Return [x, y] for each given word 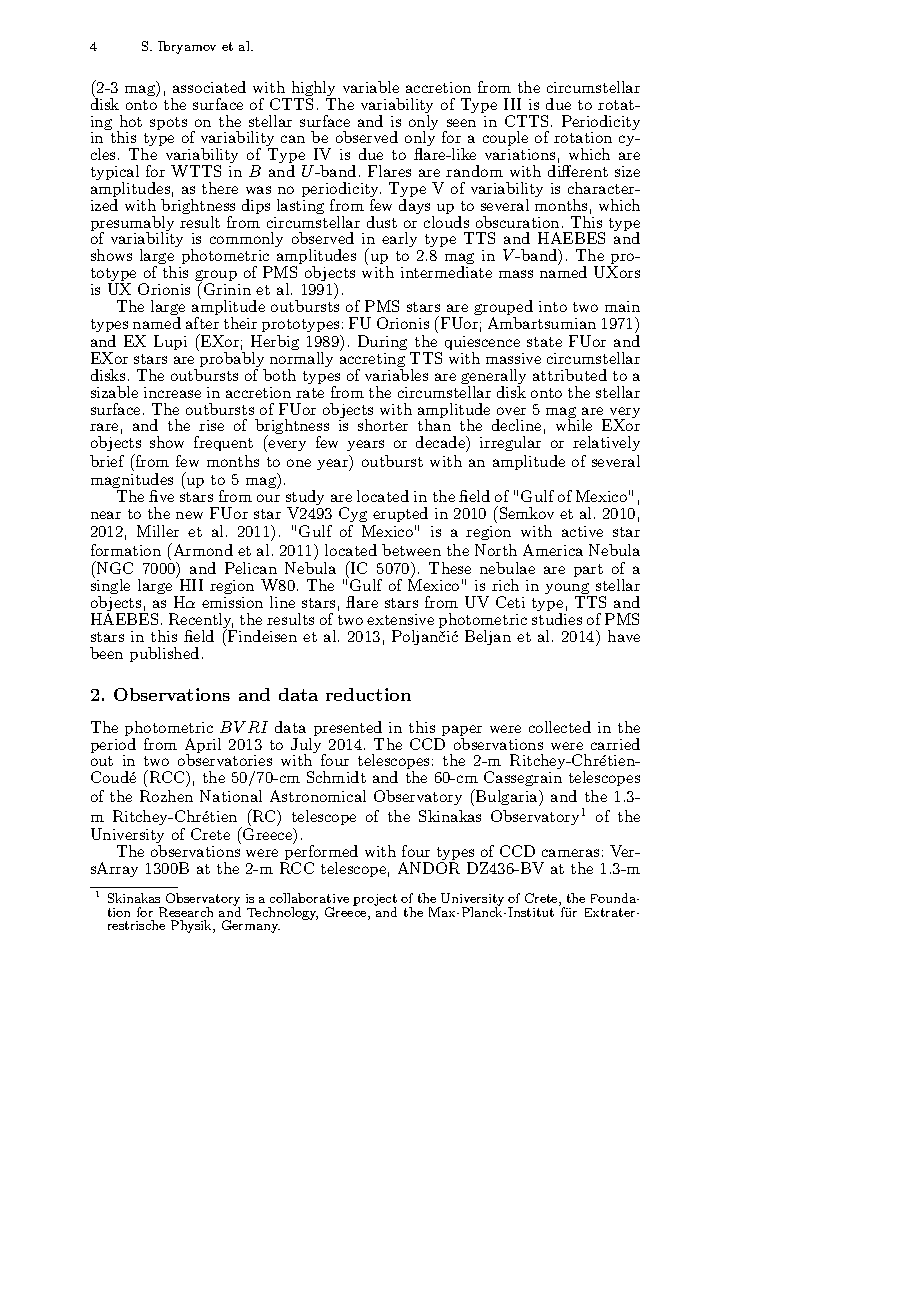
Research [186, 912]
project [375, 901]
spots [168, 123]
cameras [570, 853]
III [512, 104]
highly [314, 90]
